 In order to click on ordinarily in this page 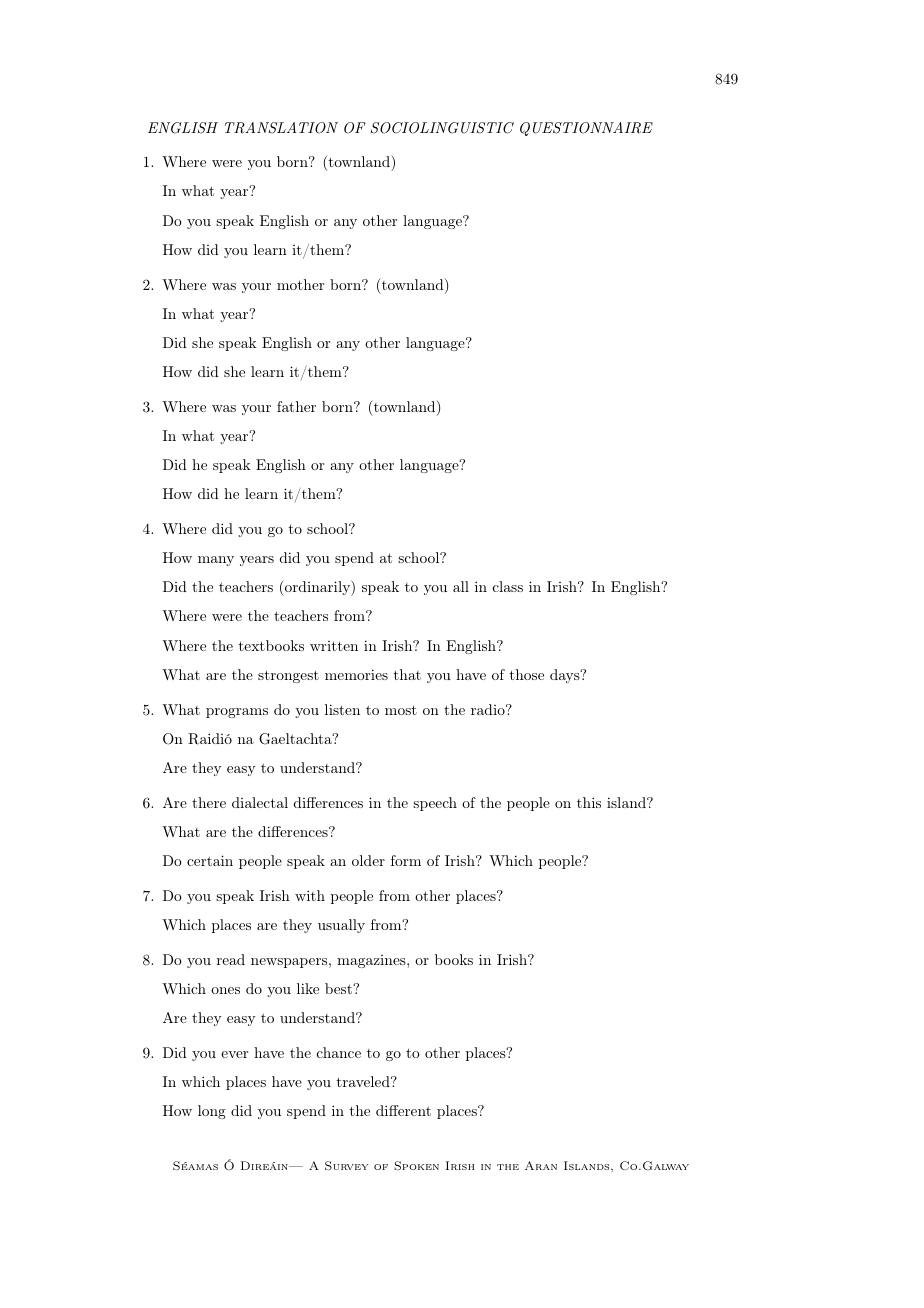, I will do `click(317, 588)`.
